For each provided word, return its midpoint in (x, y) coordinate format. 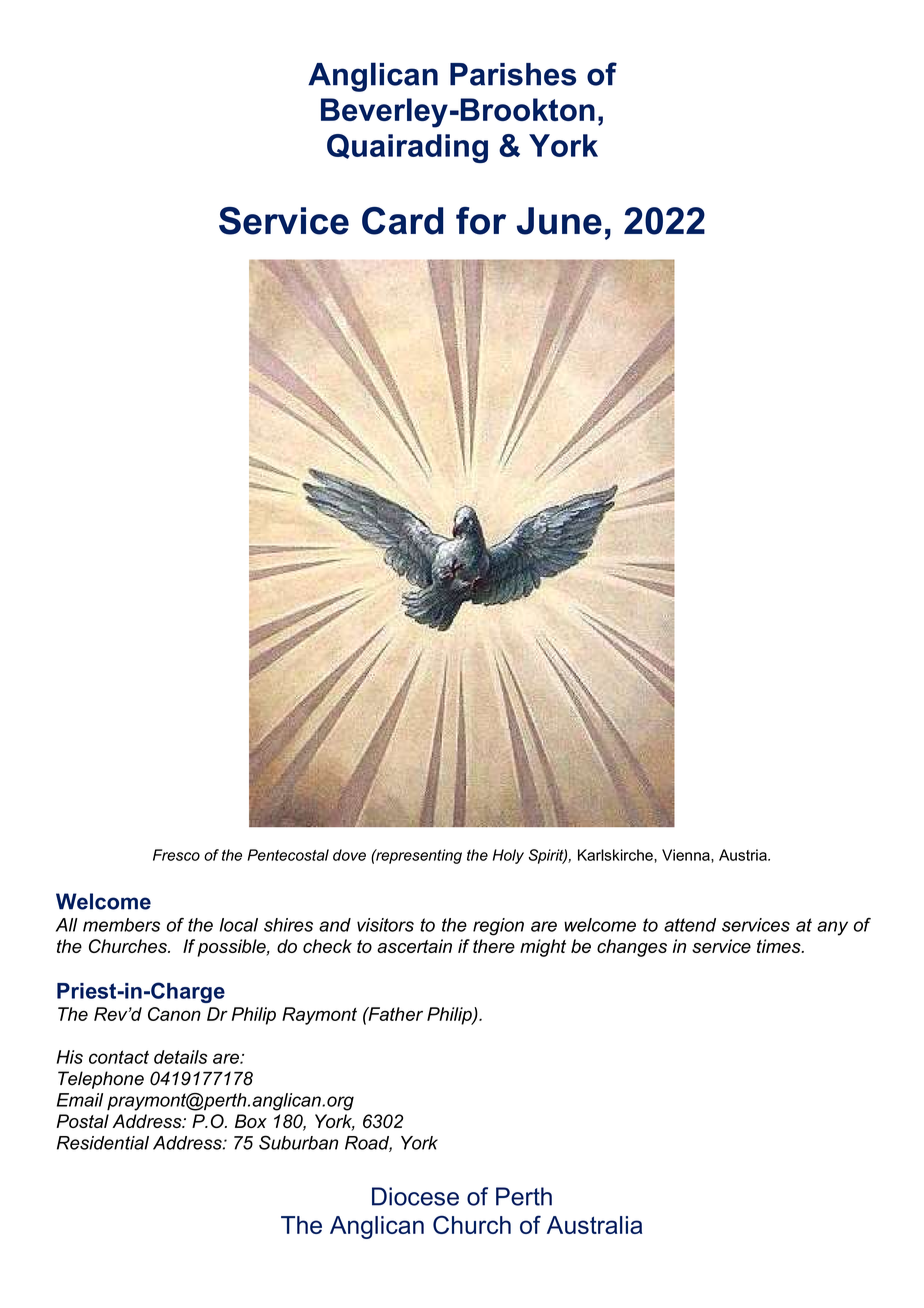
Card (402, 221)
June (559, 221)
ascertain (414, 946)
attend (690, 925)
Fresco (176, 855)
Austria (744, 855)
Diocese (415, 1196)
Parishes (513, 74)
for (481, 221)
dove (349, 855)
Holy (508, 856)
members (121, 925)
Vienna (687, 856)
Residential (103, 1143)
